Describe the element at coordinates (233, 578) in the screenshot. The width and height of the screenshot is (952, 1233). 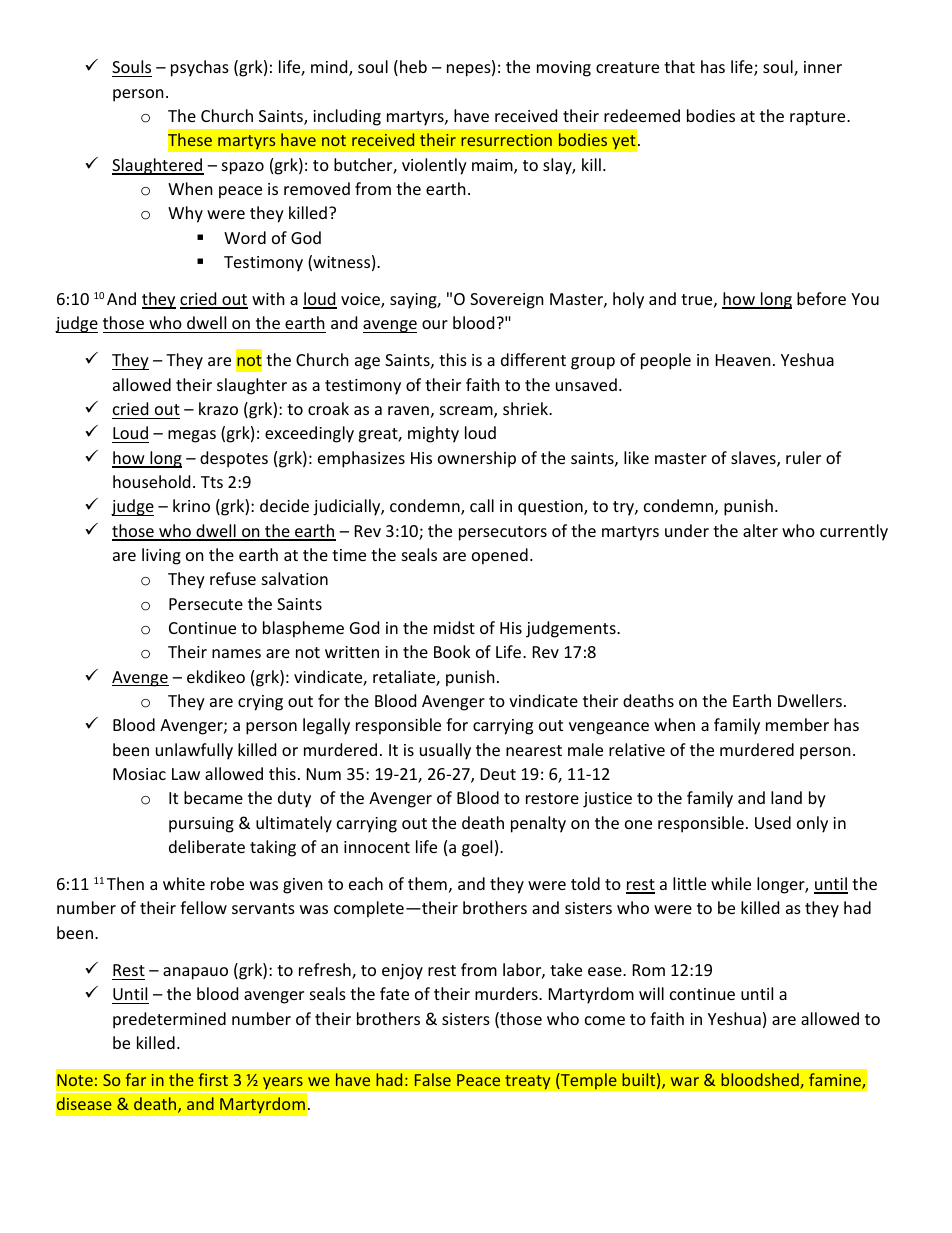
I see `refuse` at that location.
